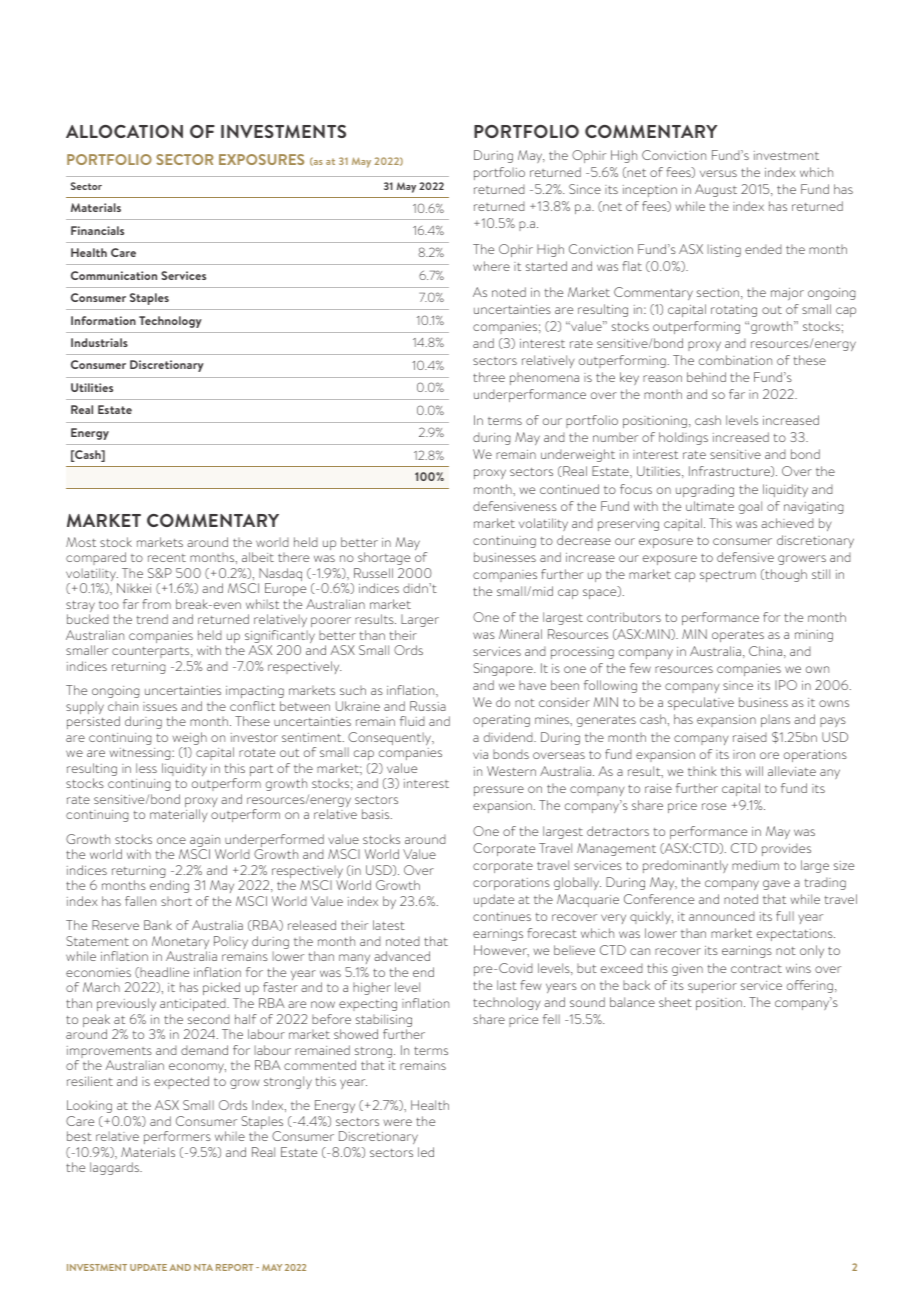 This image has height=1308, width=924. I want to click on where, so click(491, 266).
